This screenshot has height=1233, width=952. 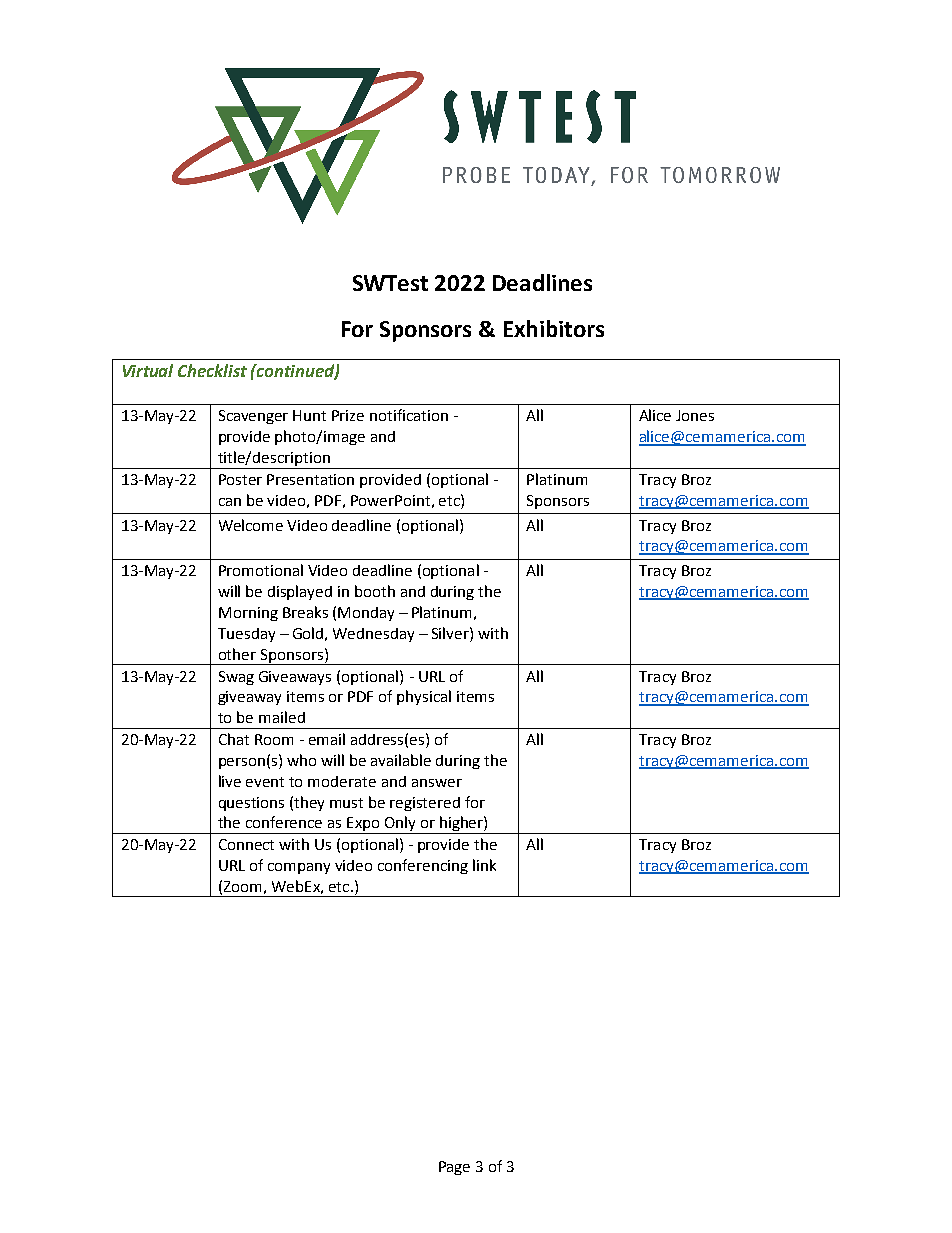 What do you see at coordinates (234, 739) in the screenshot?
I see `Chat` at bounding box center [234, 739].
